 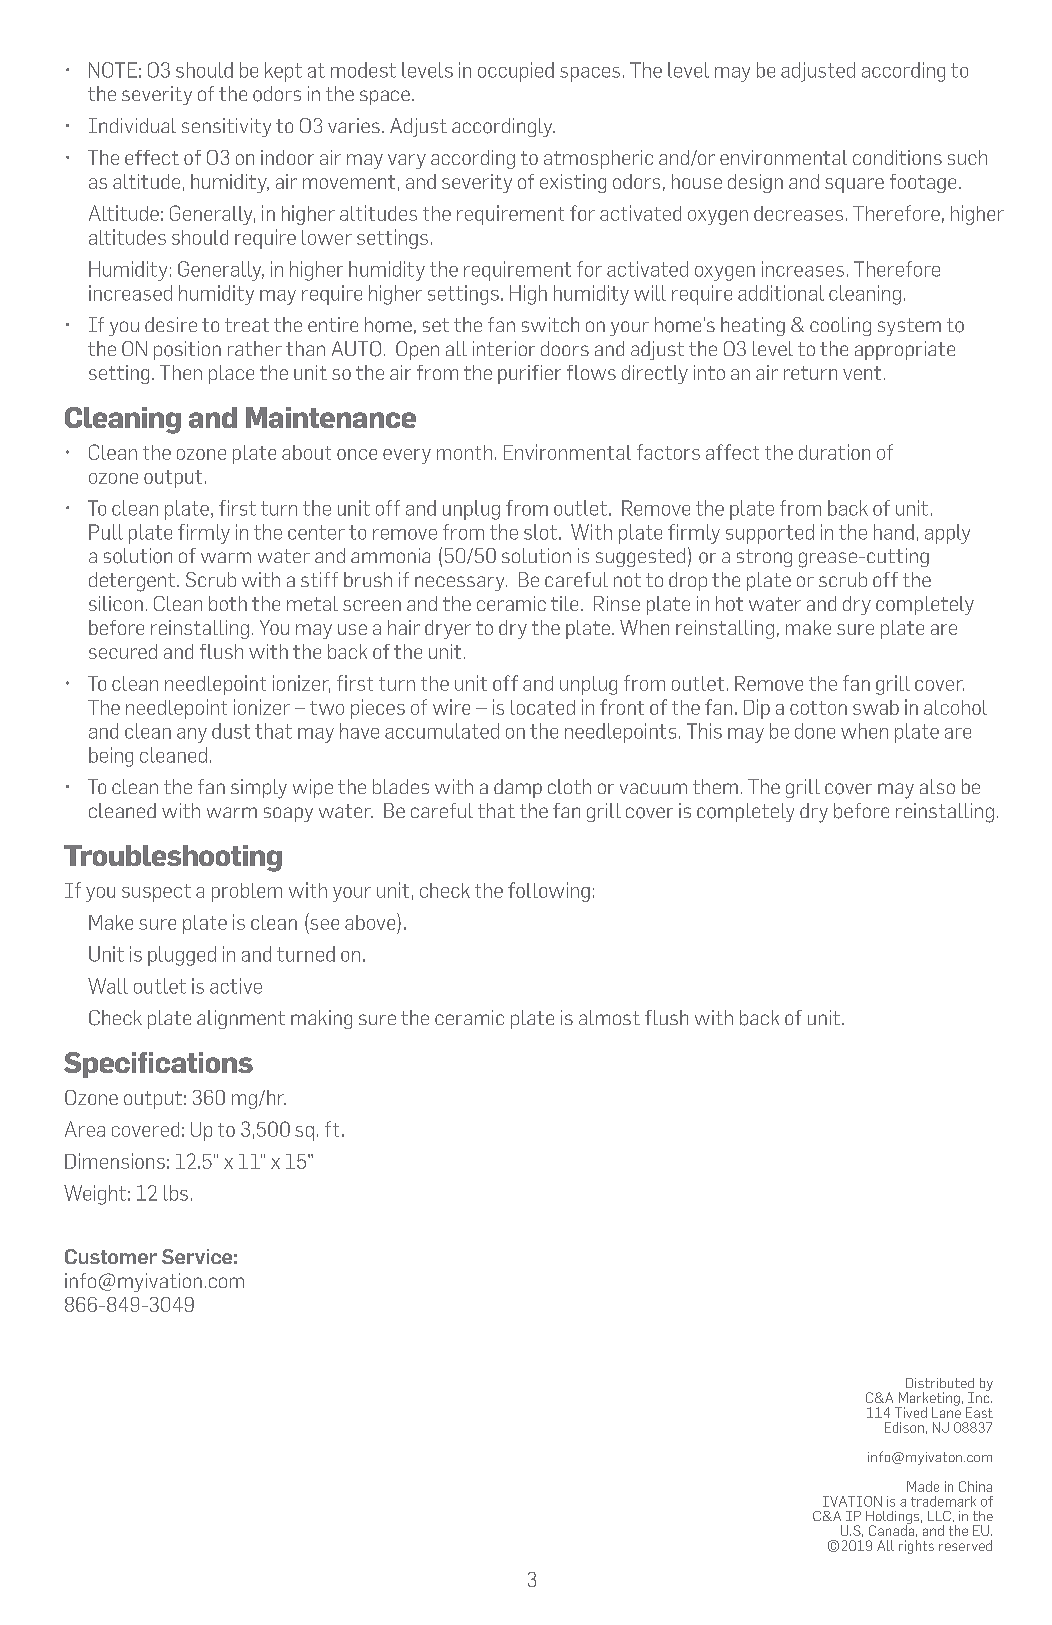 What do you see at coordinates (516, 72) in the page?
I see `occupied` at bounding box center [516, 72].
